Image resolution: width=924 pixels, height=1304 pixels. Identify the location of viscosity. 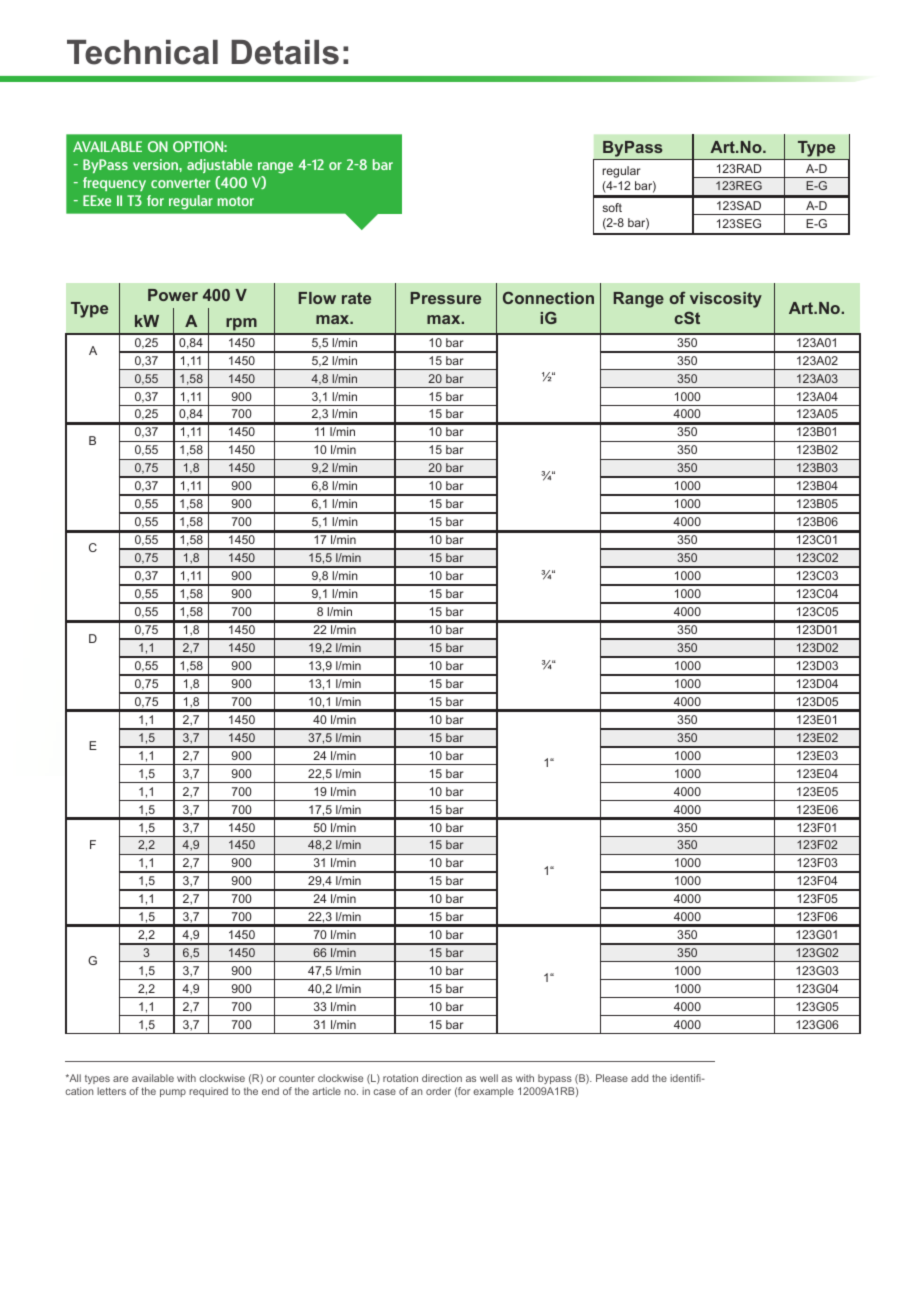
(726, 300).
